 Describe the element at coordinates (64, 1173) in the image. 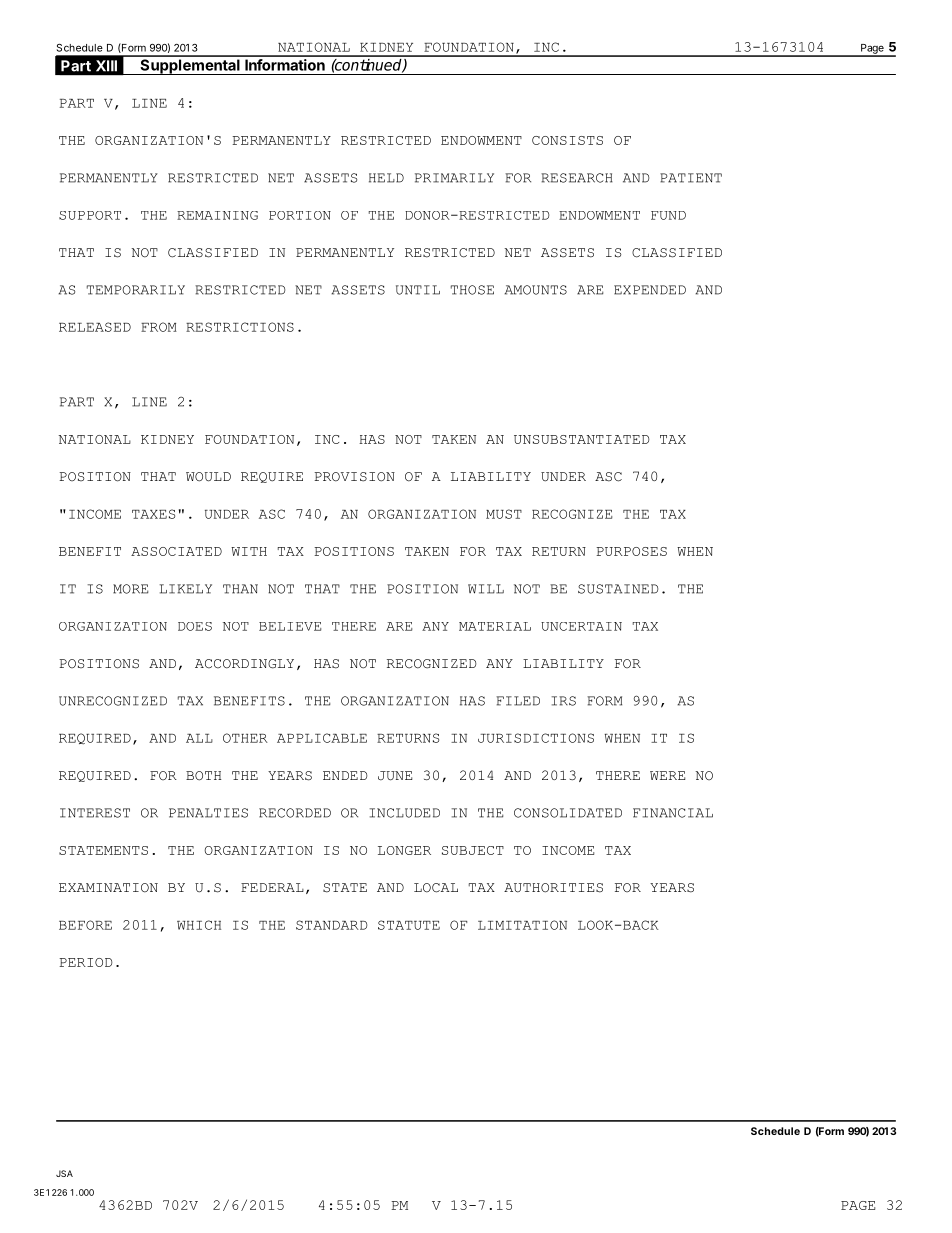

I see `JSA` at that location.
